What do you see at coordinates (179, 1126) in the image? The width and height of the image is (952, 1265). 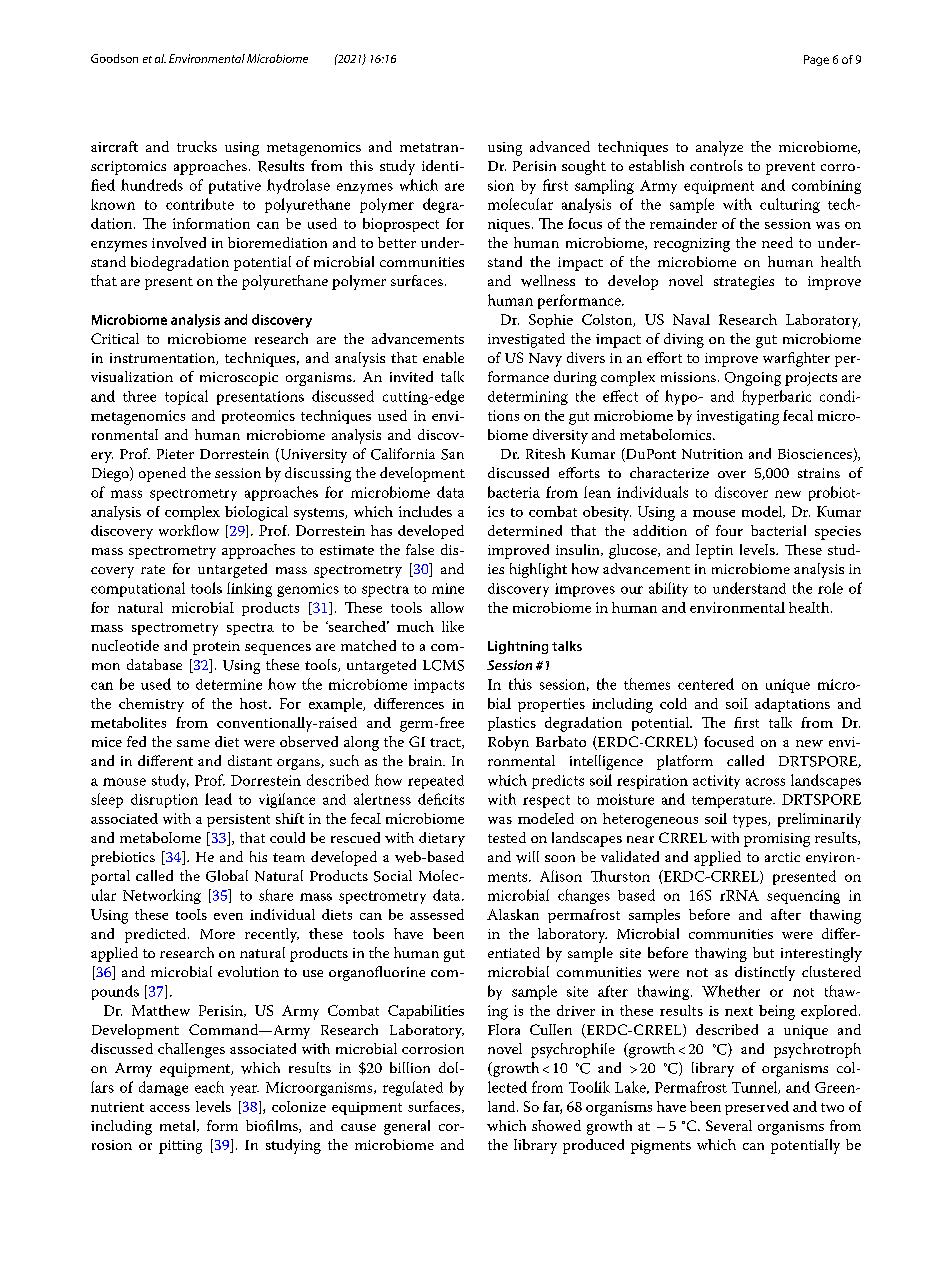 I see `metal` at bounding box center [179, 1126].
